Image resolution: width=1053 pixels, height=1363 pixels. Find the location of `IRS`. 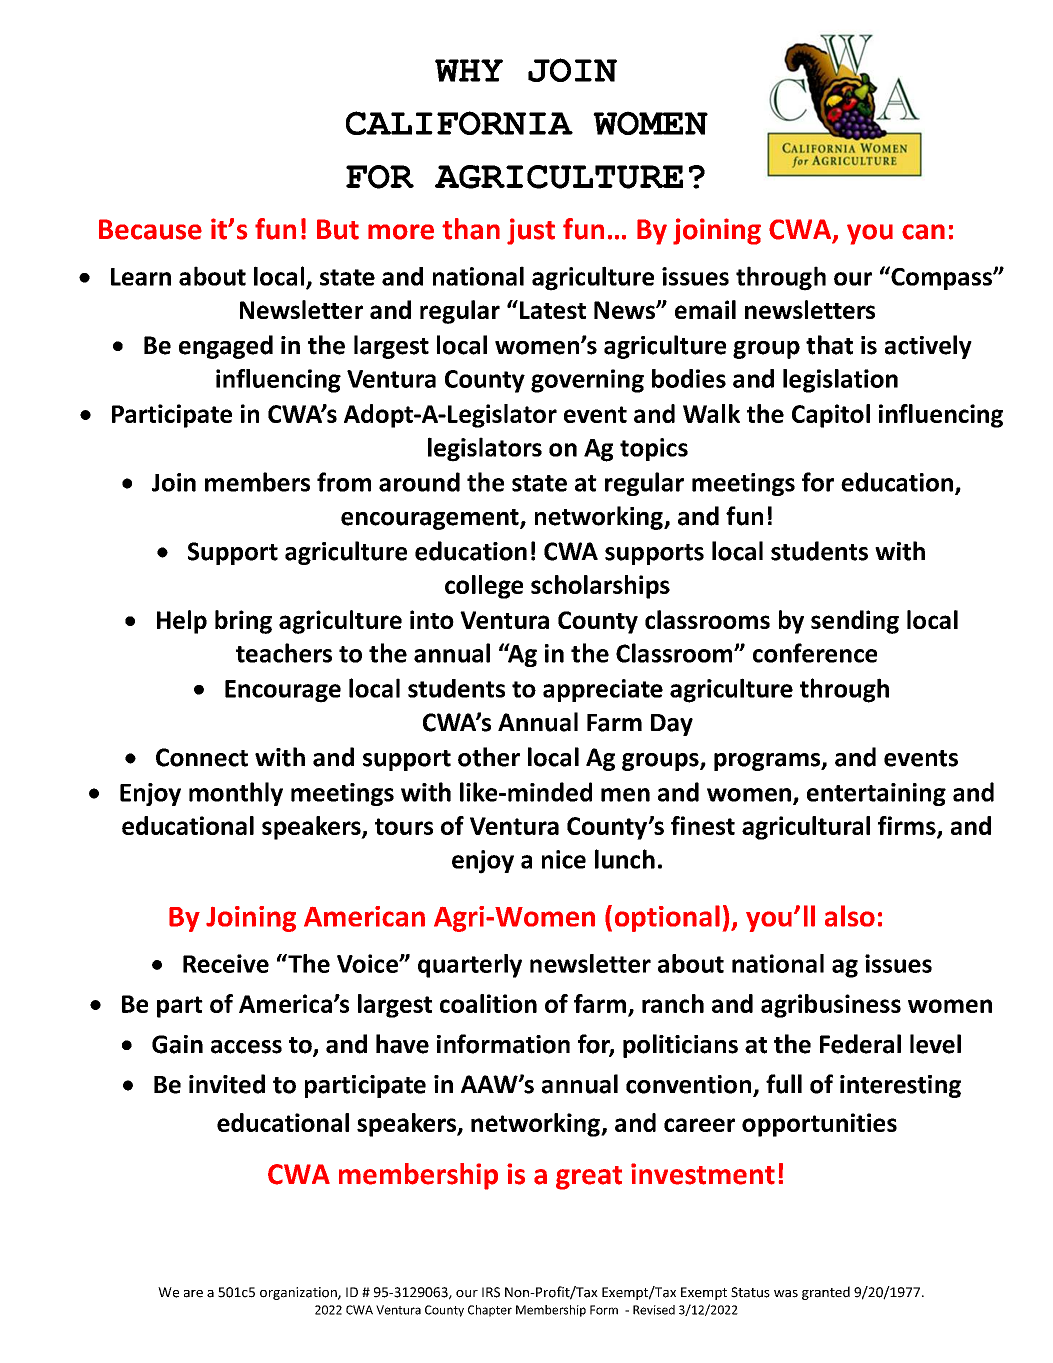

IRS is located at coordinates (491, 1292).
